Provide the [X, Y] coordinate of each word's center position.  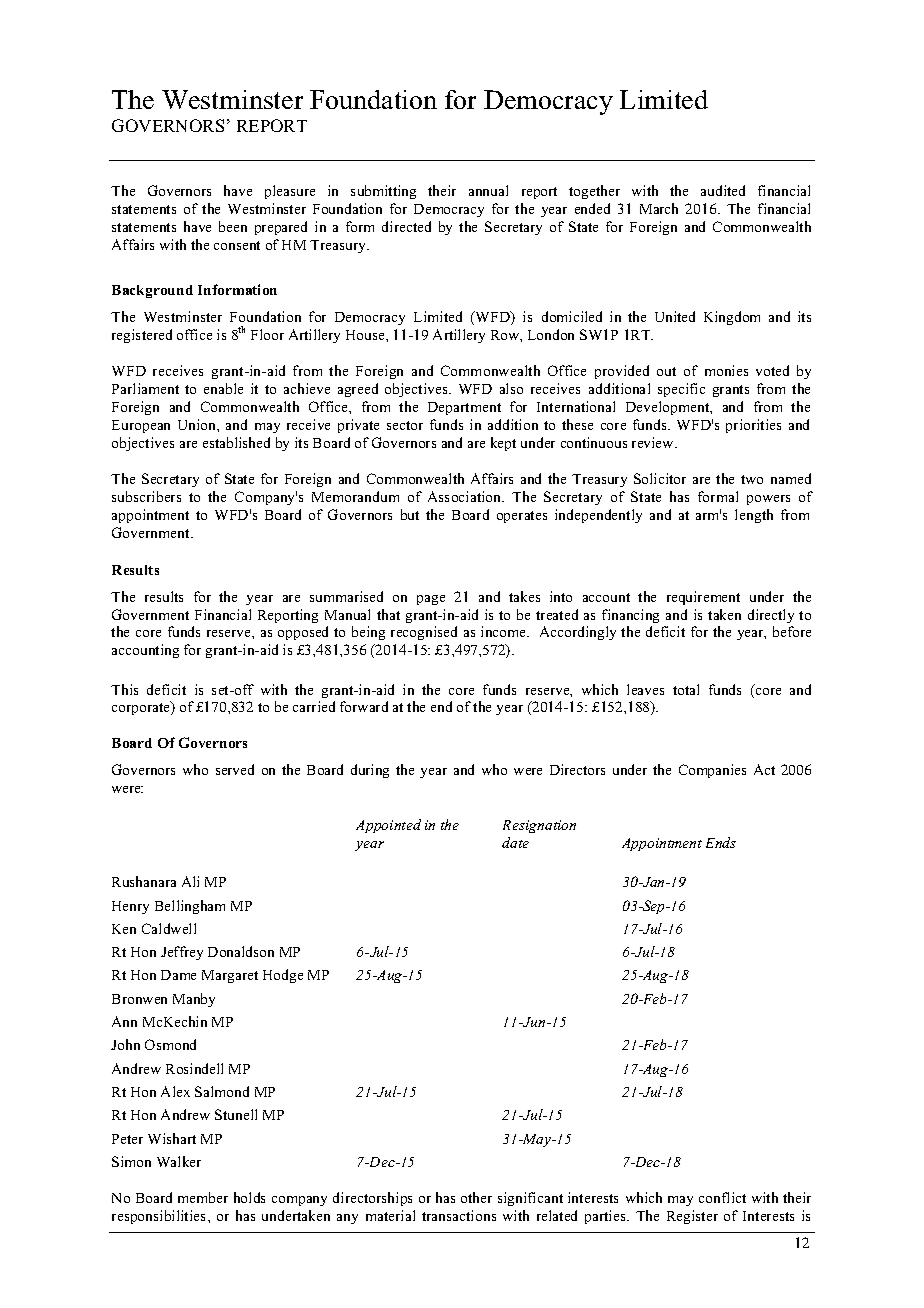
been [233, 226]
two [752, 479]
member [203, 1197]
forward [364, 706]
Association [466, 496]
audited [723, 190]
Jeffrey [182, 953]
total [686, 689]
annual [488, 190]
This [124, 689]
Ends [721, 842]
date [515, 842]
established [236, 442]
